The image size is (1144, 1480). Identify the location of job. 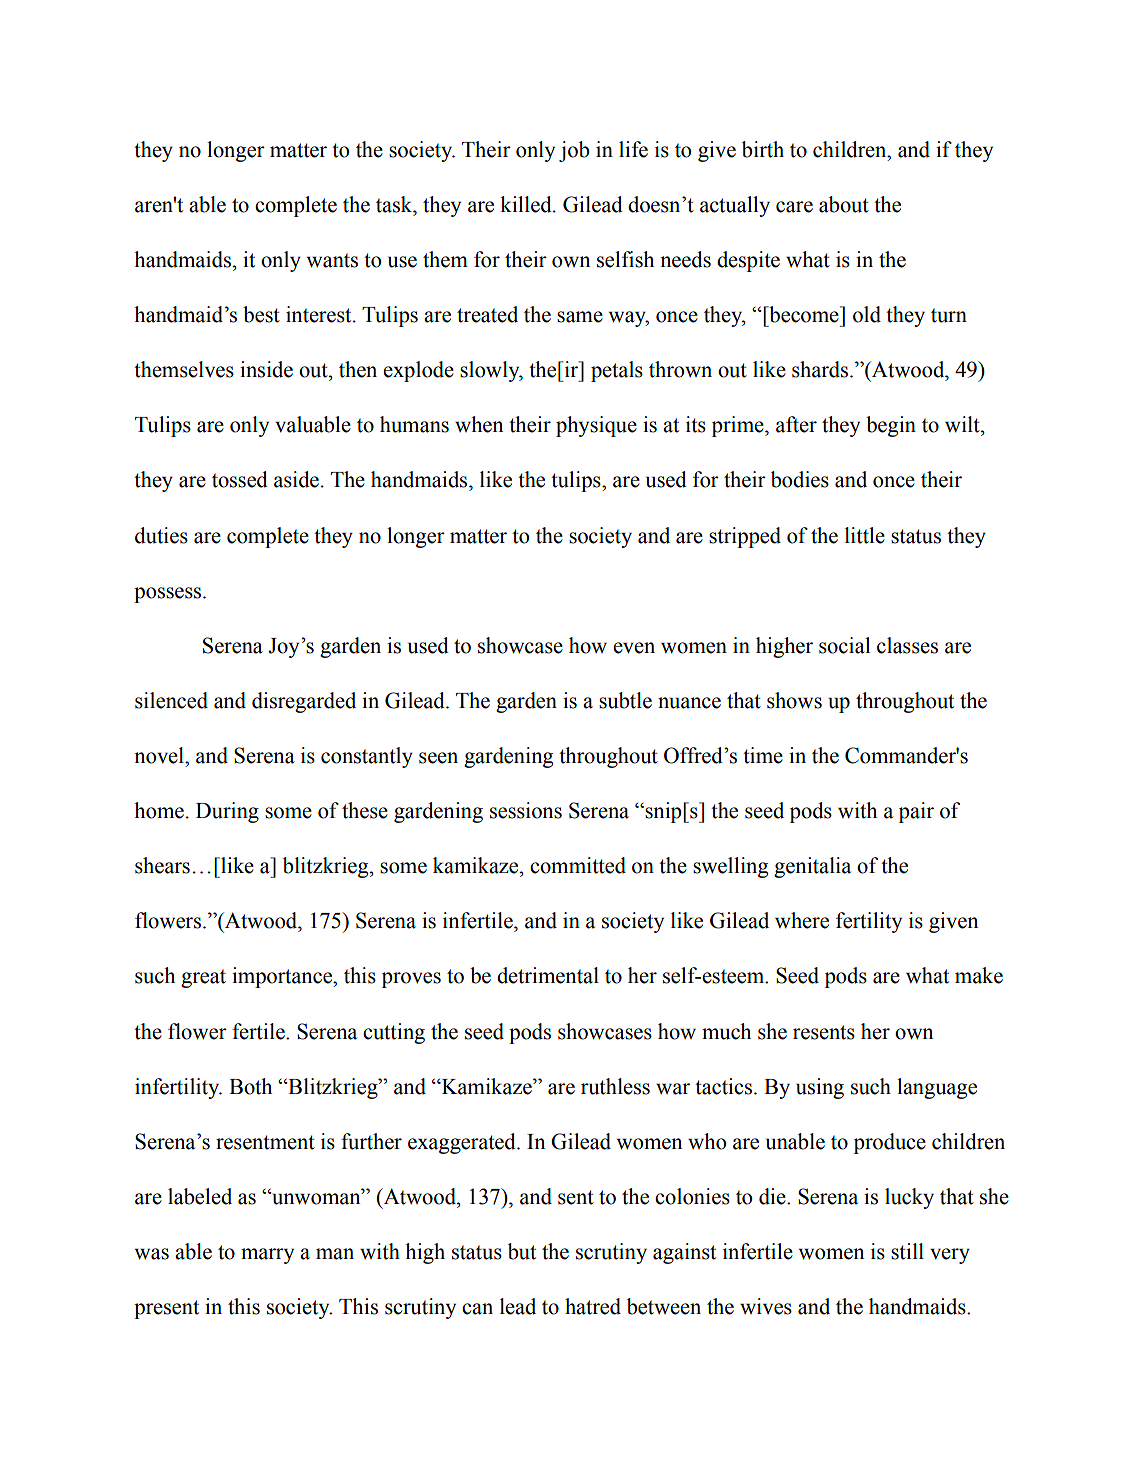
(574, 151).
